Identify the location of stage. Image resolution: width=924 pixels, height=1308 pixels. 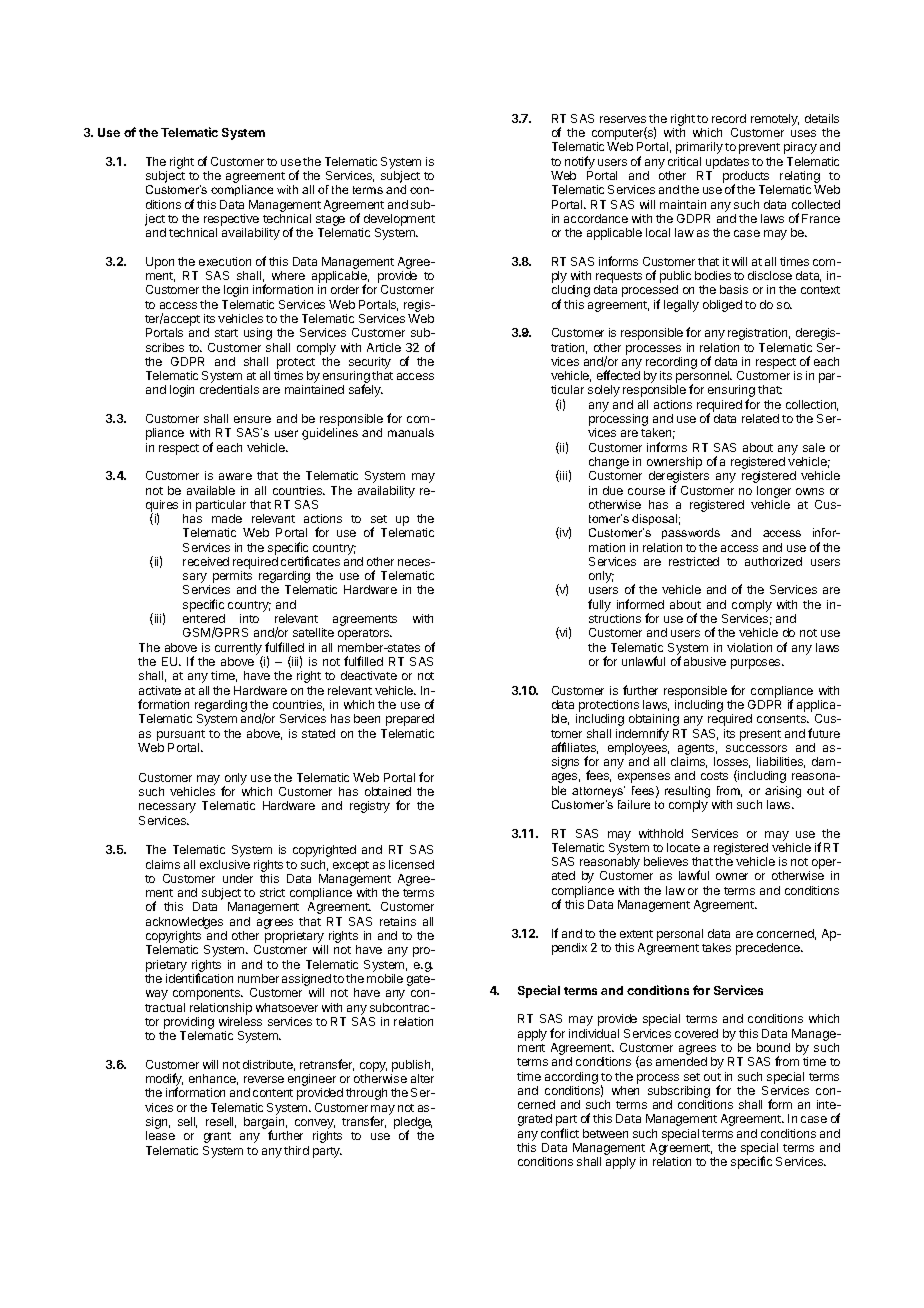
(330, 222).
